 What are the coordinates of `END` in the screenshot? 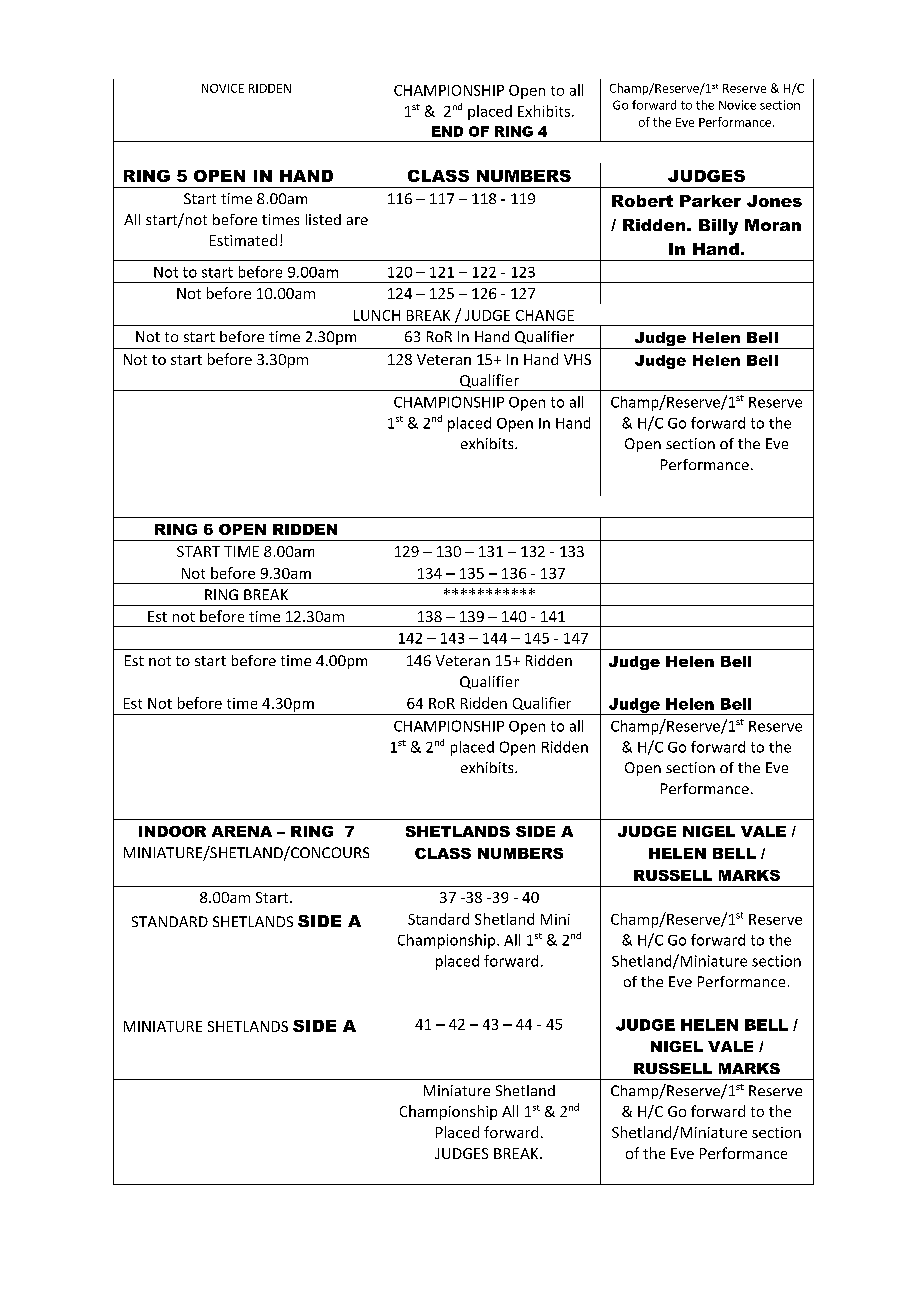 It's located at (447, 131).
